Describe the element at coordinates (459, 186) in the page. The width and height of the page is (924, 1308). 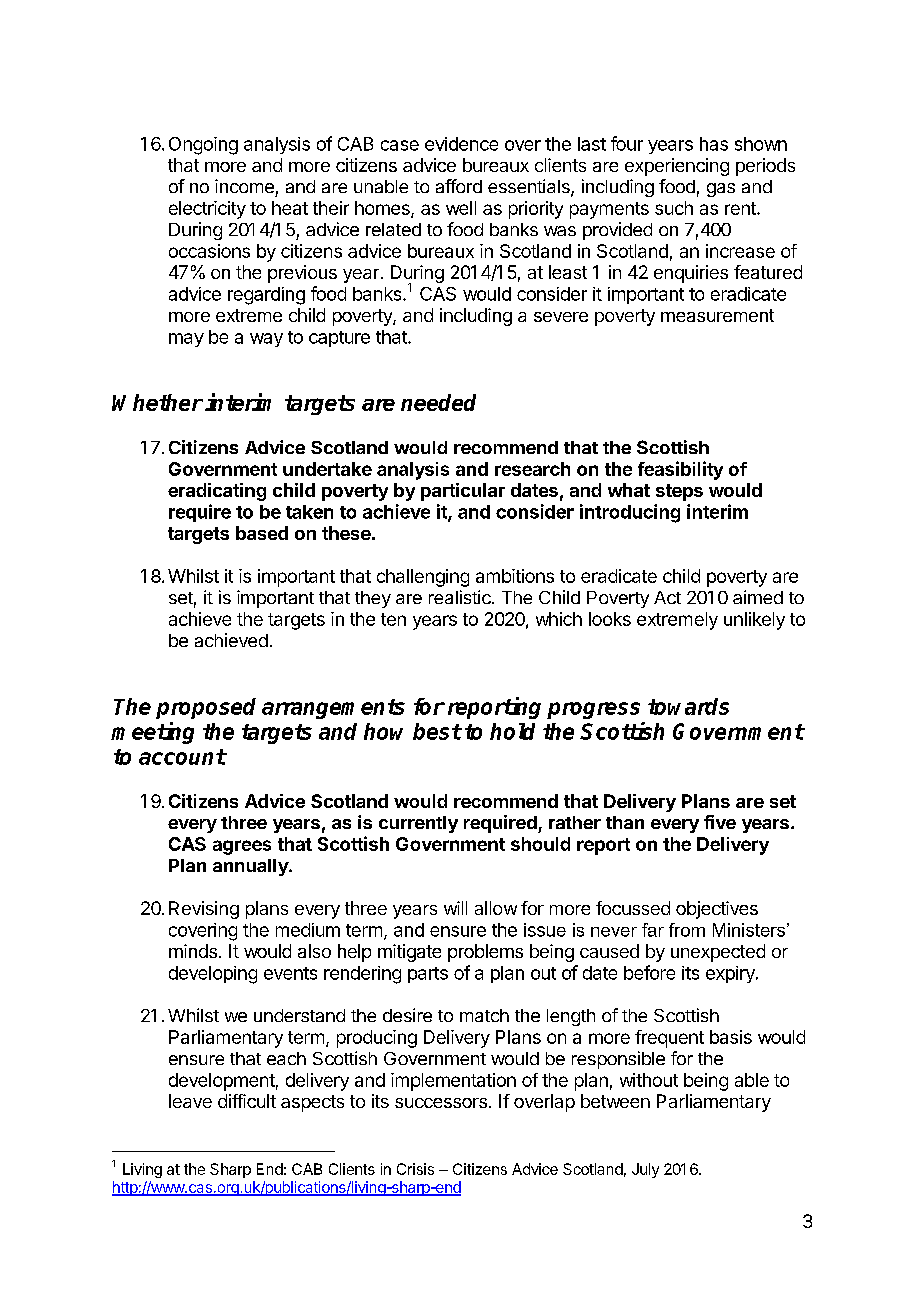
I see `afford` at that location.
